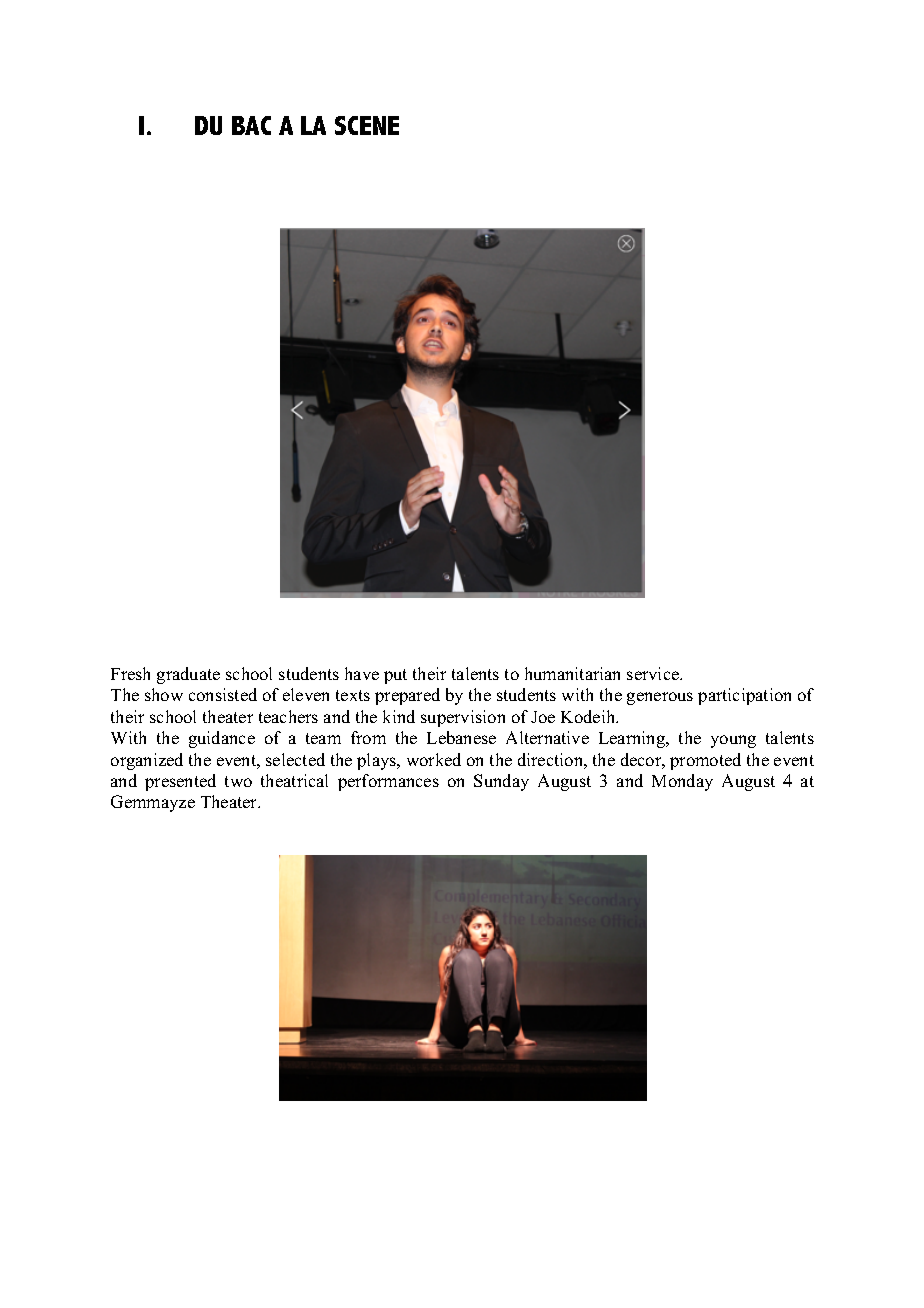  What do you see at coordinates (660, 698) in the screenshot?
I see `generous` at bounding box center [660, 698].
